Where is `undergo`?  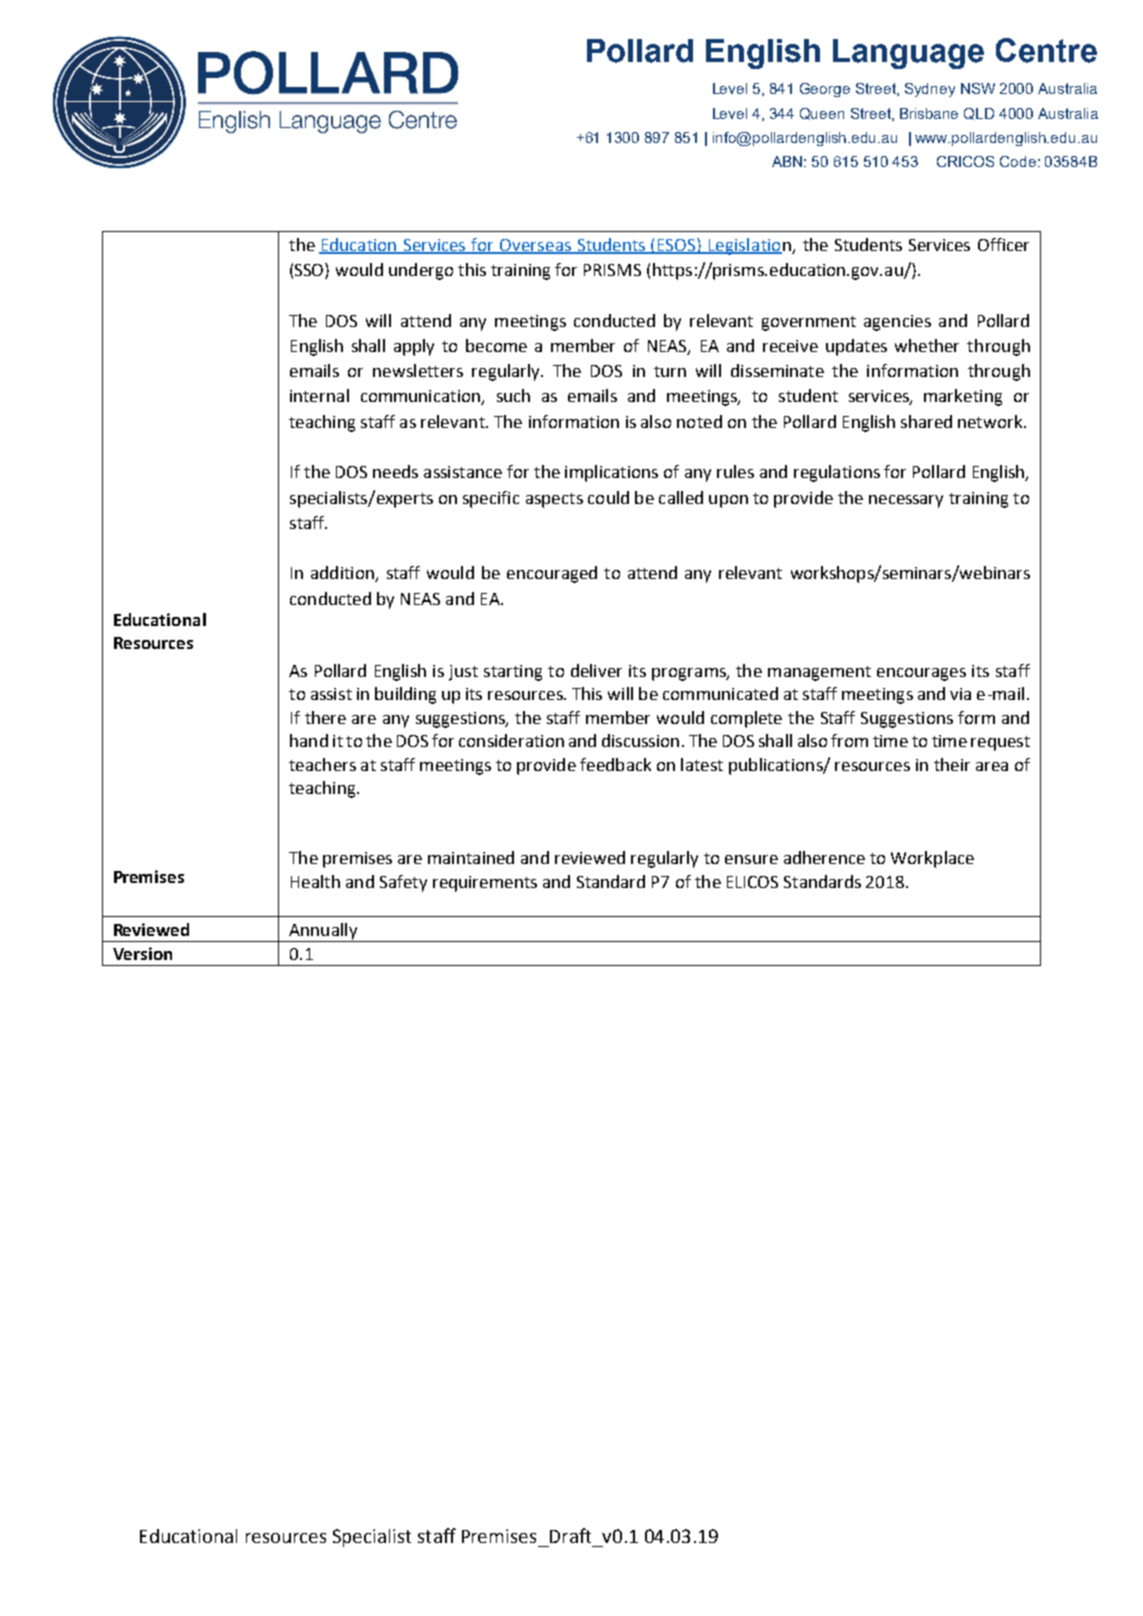
undergo is located at coordinates (421, 271).
